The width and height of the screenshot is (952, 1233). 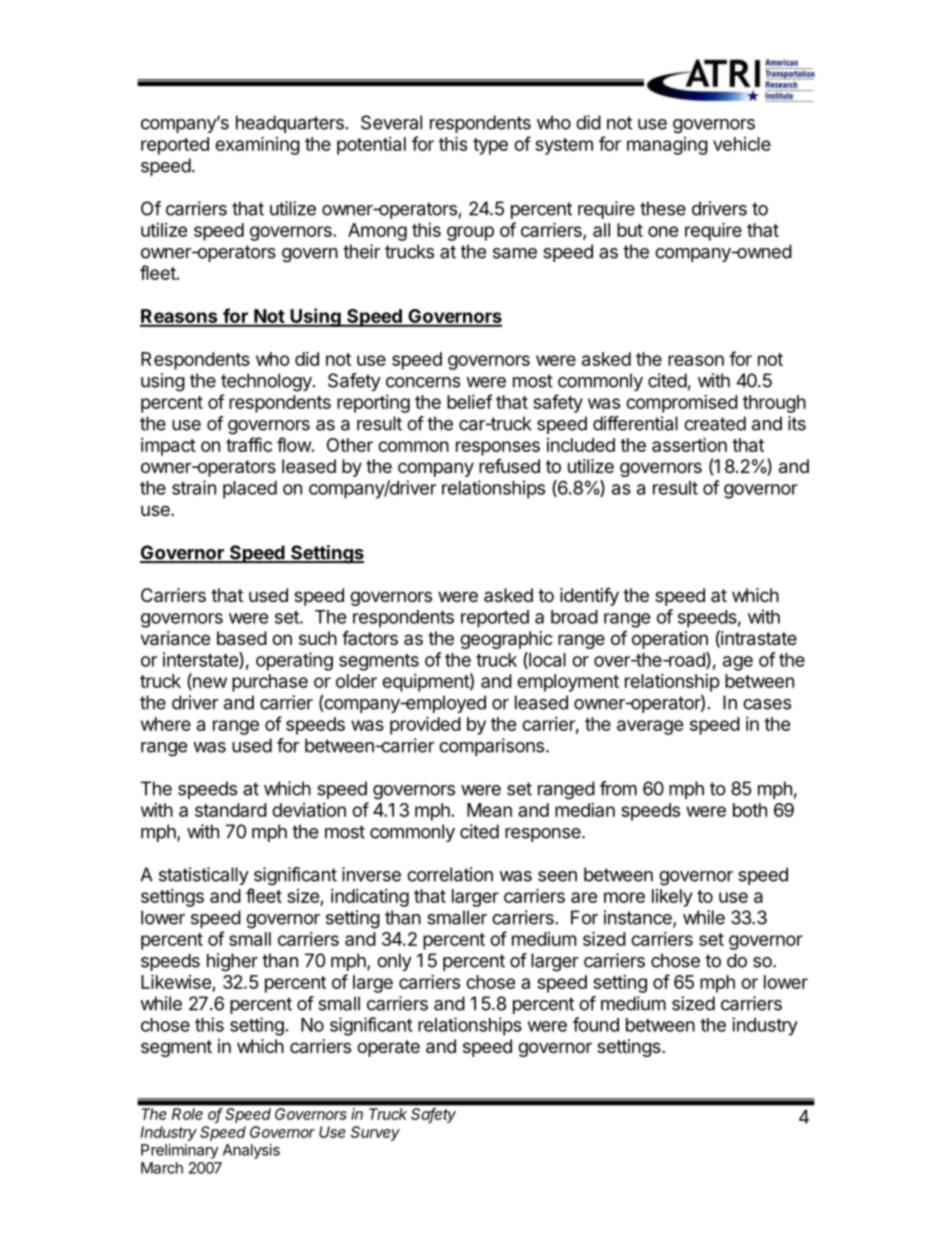 I want to click on Analysis, so click(x=251, y=1151).
